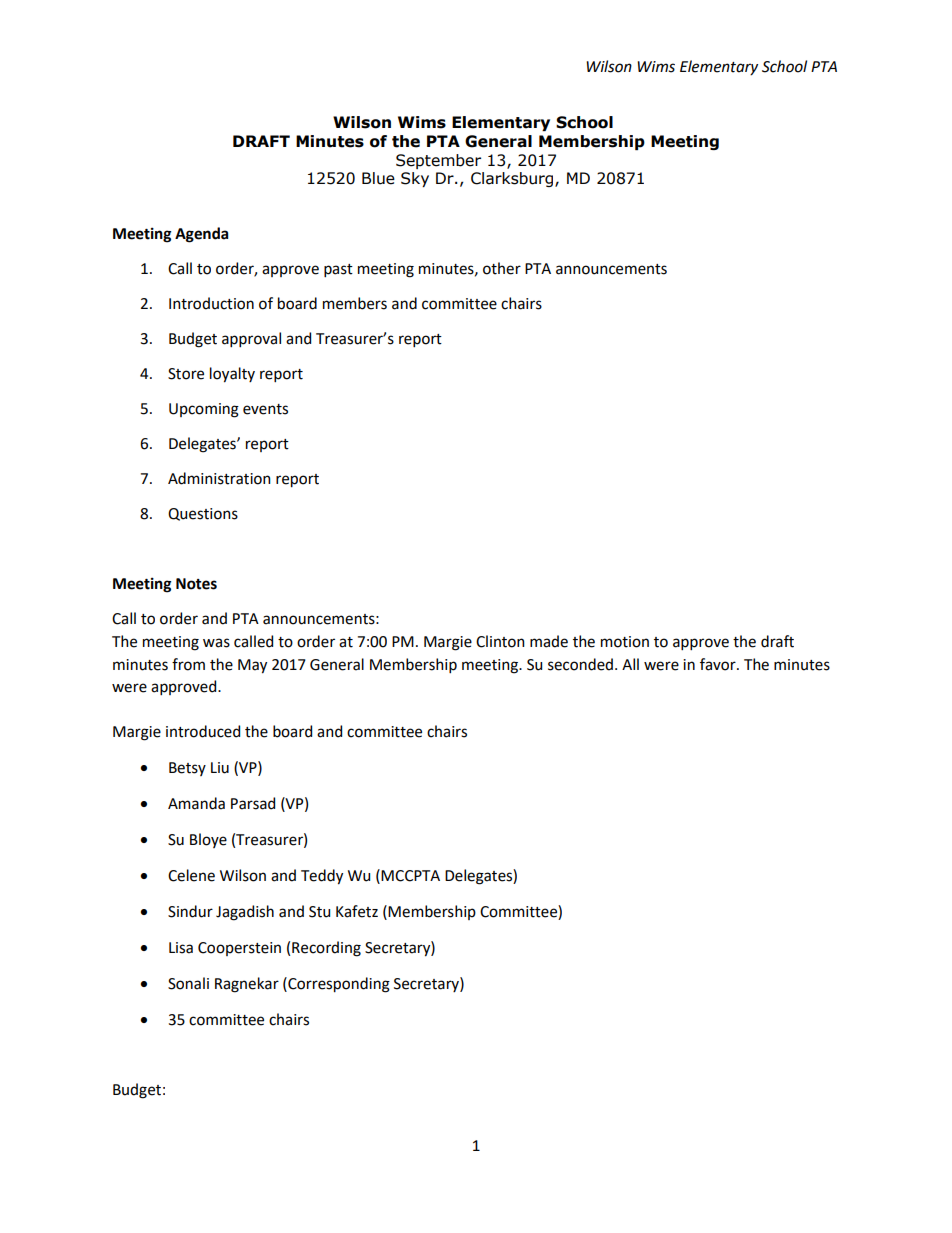 Image resolution: width=952 pixels, height=1233 pixels. What do you see at coordinates (201, 235) in the image?
I see `Agenda` at bounding box center [201, 235].
